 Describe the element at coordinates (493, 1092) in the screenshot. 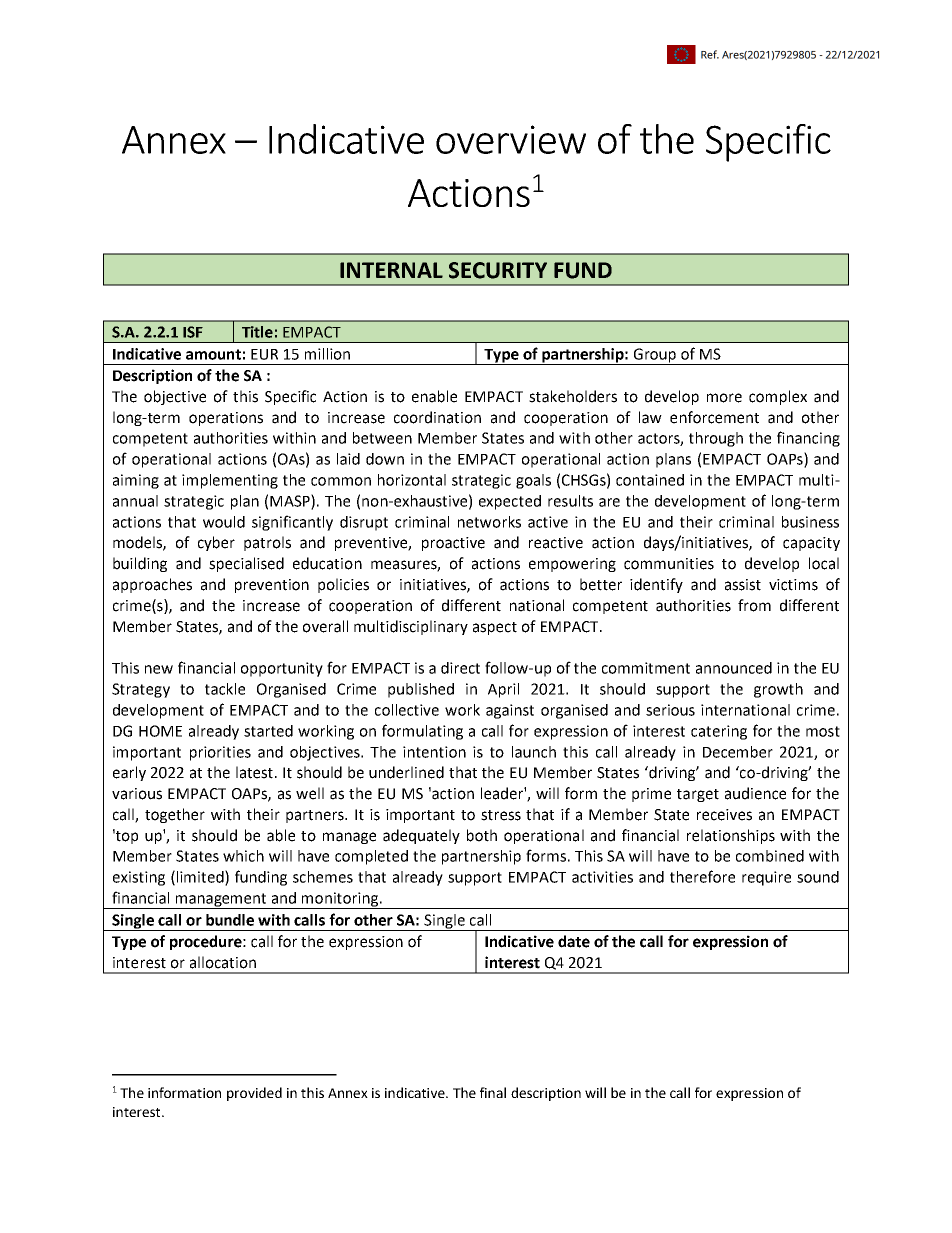

I see `final` at that location.
